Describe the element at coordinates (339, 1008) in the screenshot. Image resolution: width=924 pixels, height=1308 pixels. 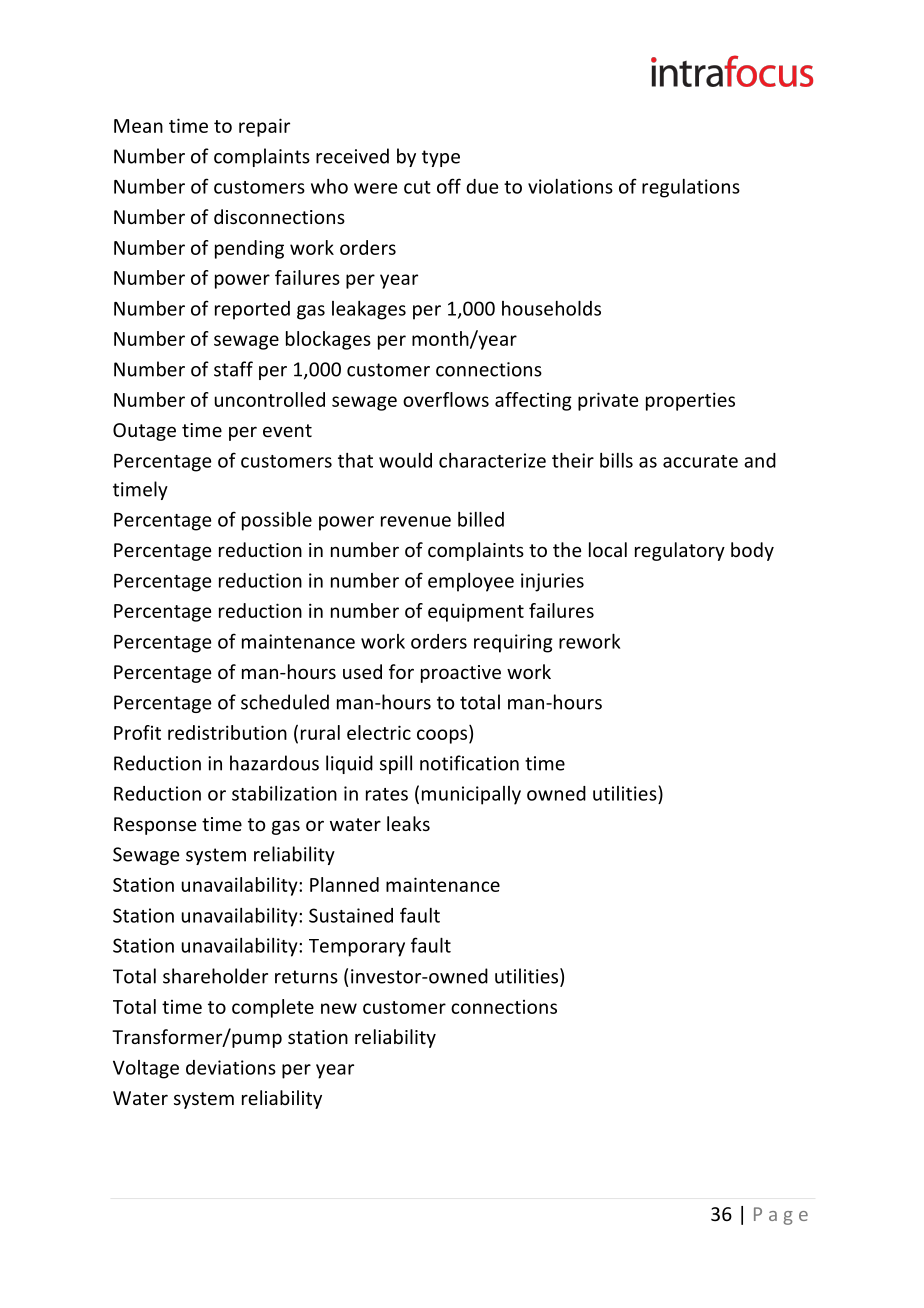
I see `new` at that location.
